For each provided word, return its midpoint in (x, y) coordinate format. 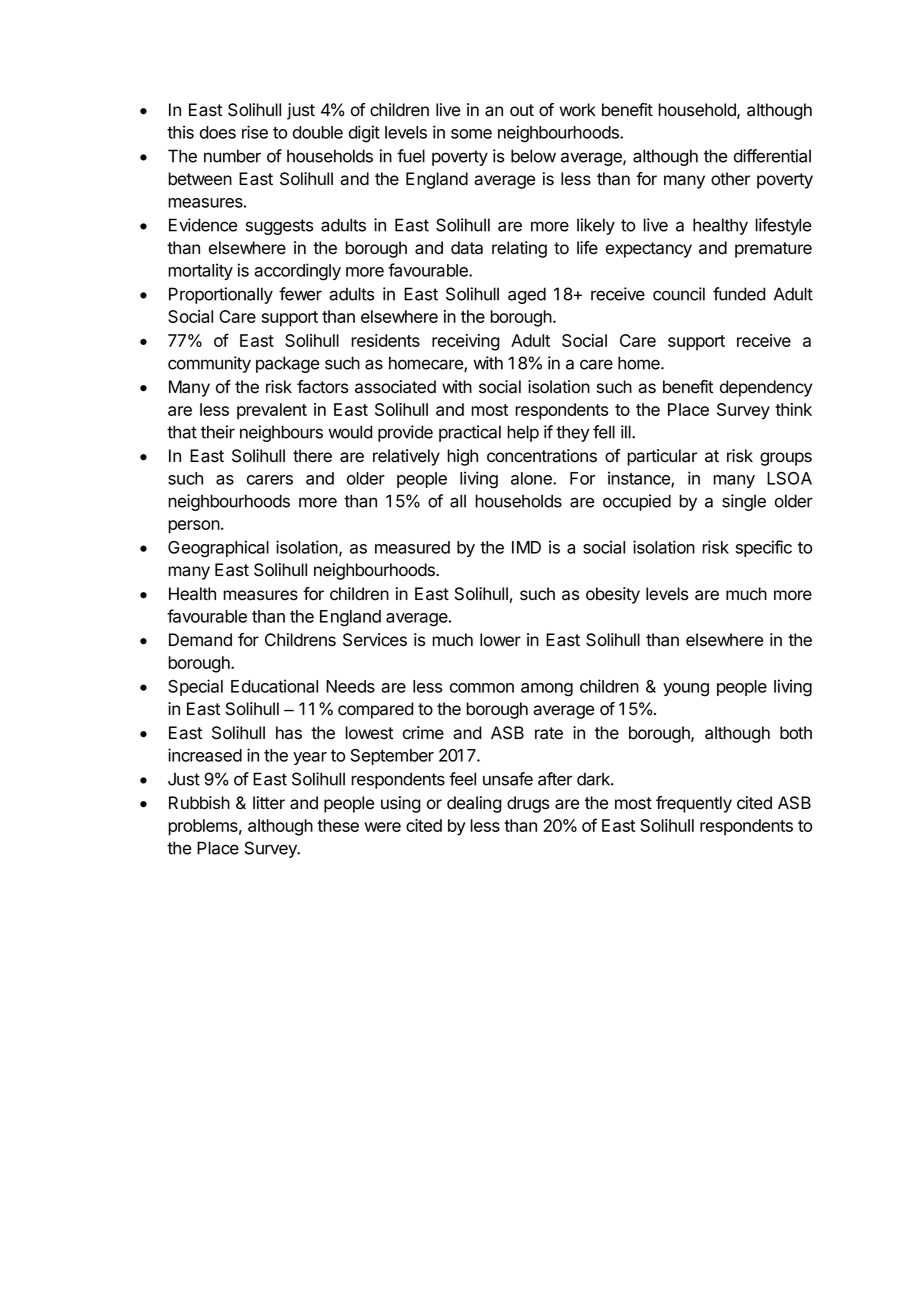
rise (255, 132)
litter (269, 803)
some (471, 134)
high (462, 457)
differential (772, 156)
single (744, 502)
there (312, 456)
